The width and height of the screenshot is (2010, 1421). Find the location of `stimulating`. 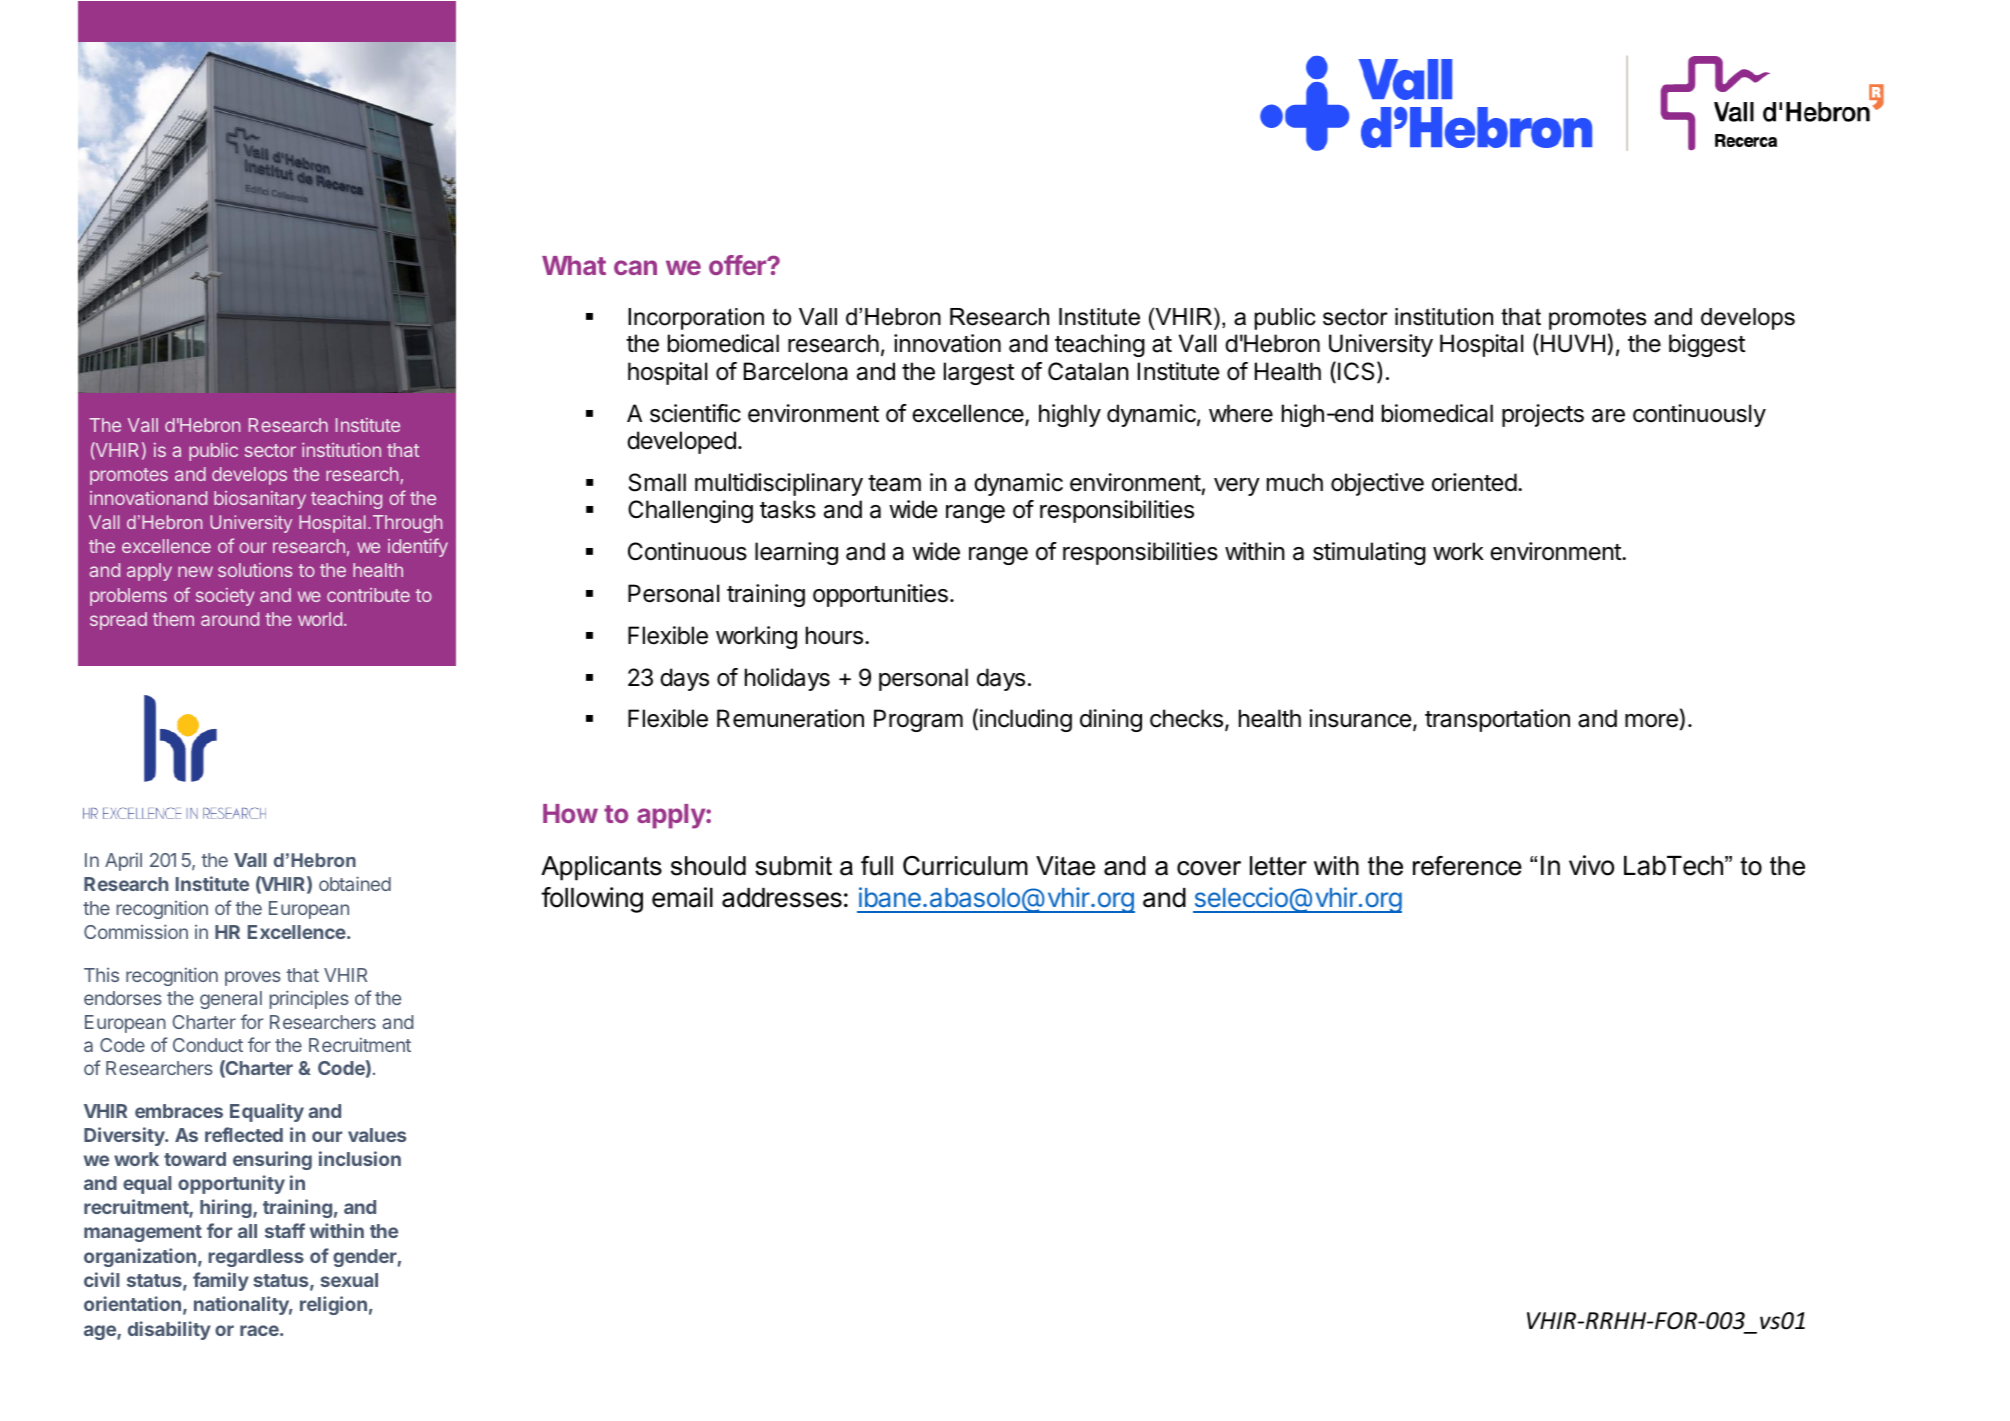

stimulating is located at coordinates (1369, 553).
